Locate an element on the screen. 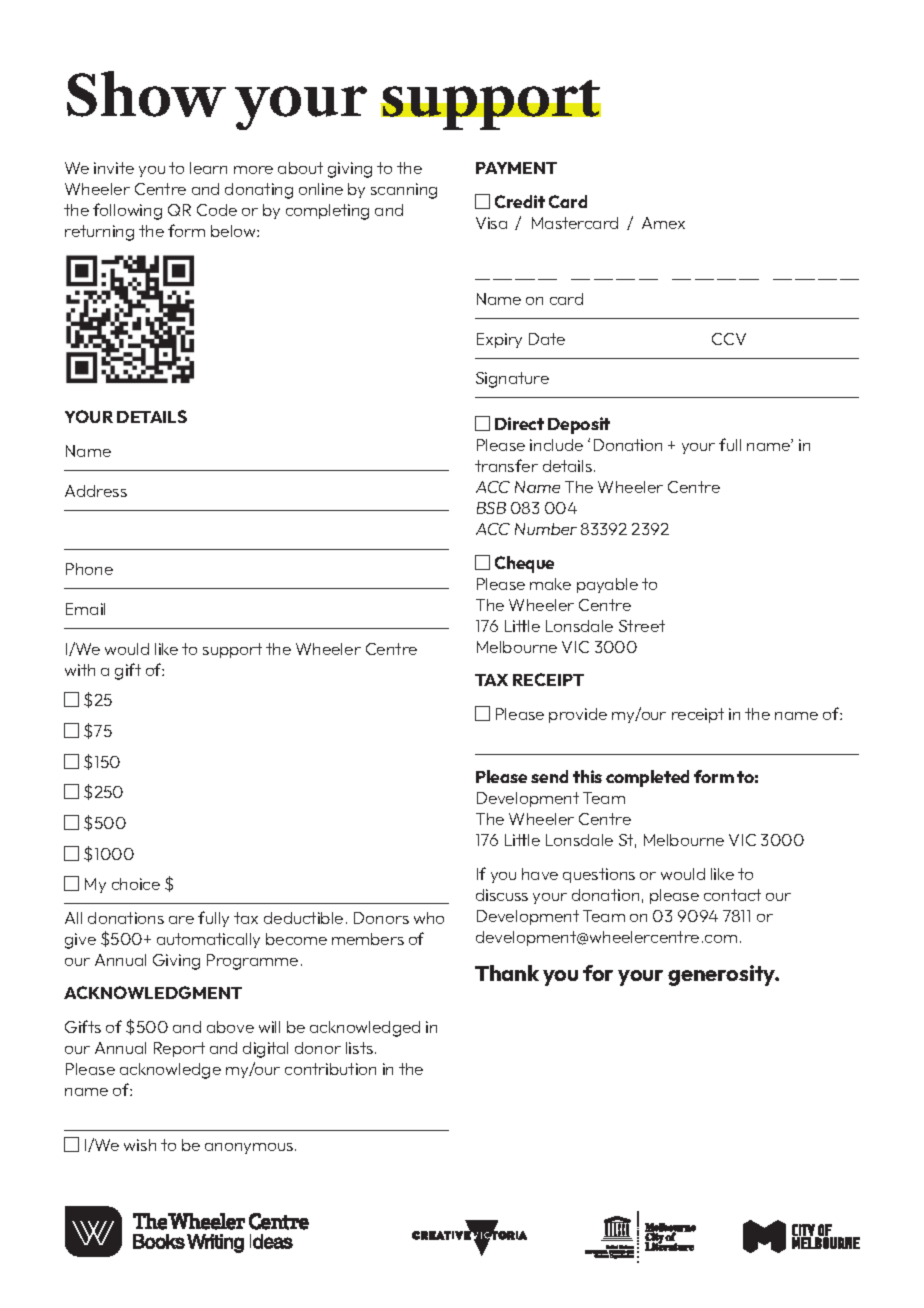 This screenshot has height=1308, width=924. Show is located at coordinates (146, 94).
